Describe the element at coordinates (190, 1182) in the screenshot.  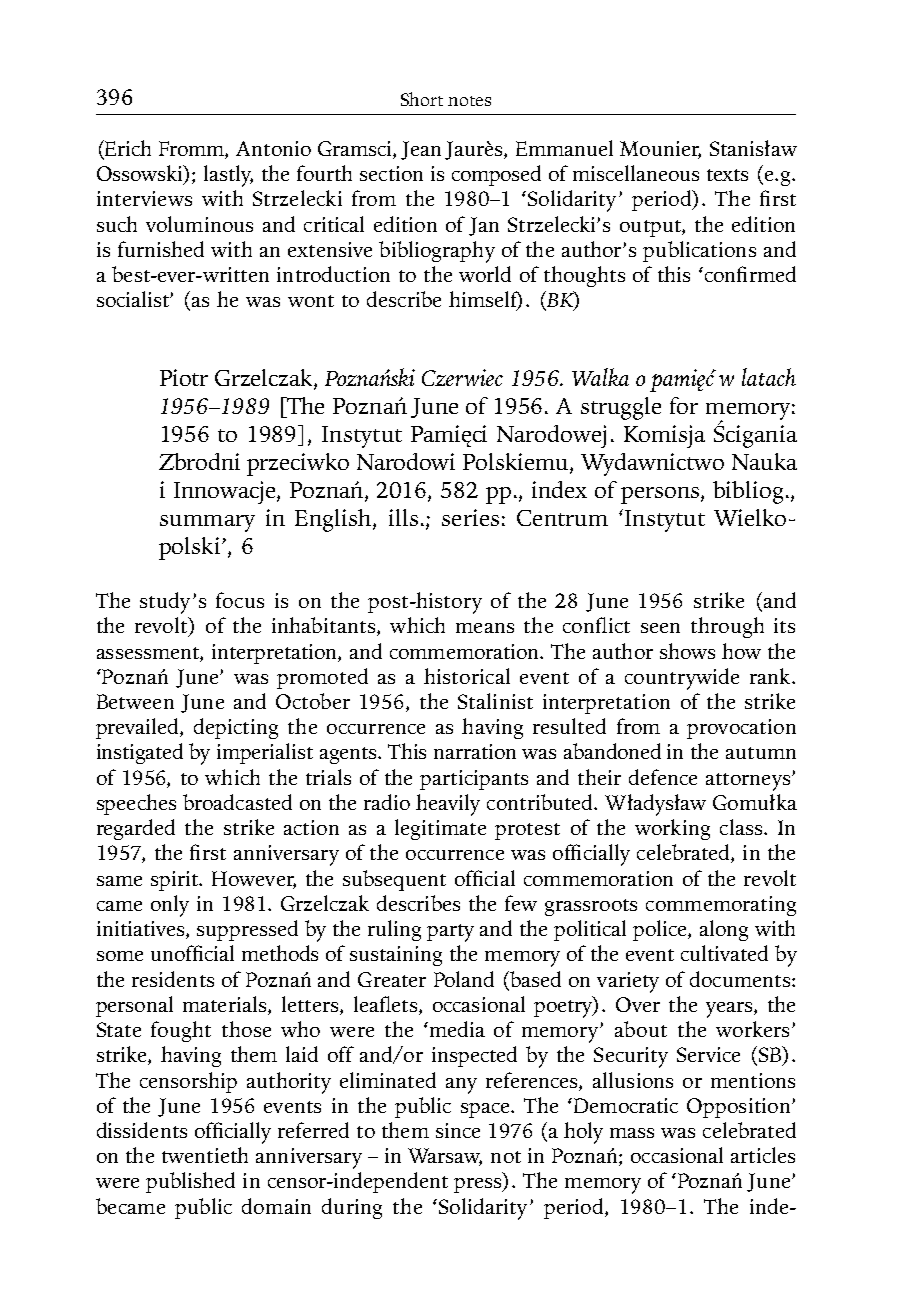
I see `published` at that location.
